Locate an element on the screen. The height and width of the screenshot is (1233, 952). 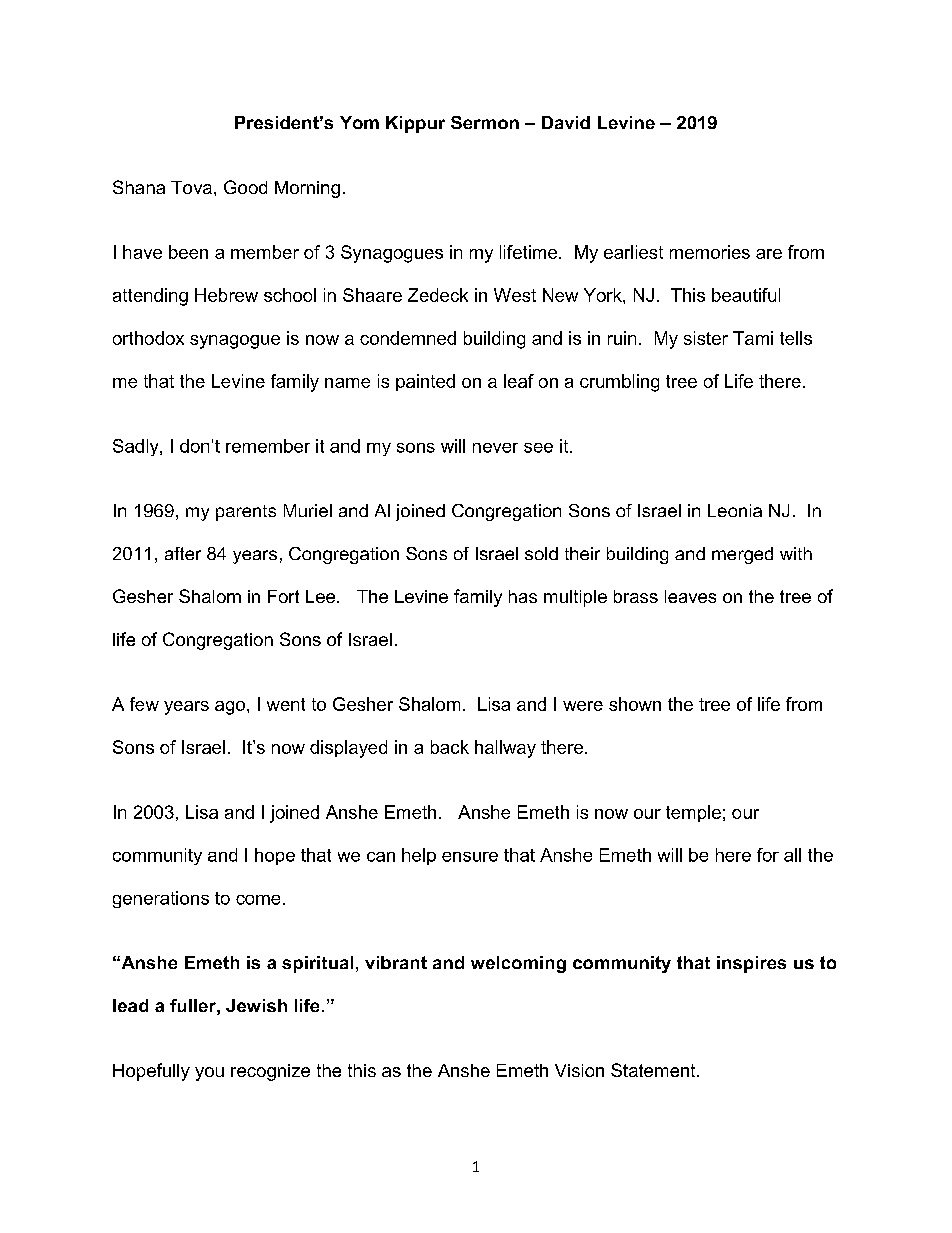
memories is located at coordinates (710, 252).
